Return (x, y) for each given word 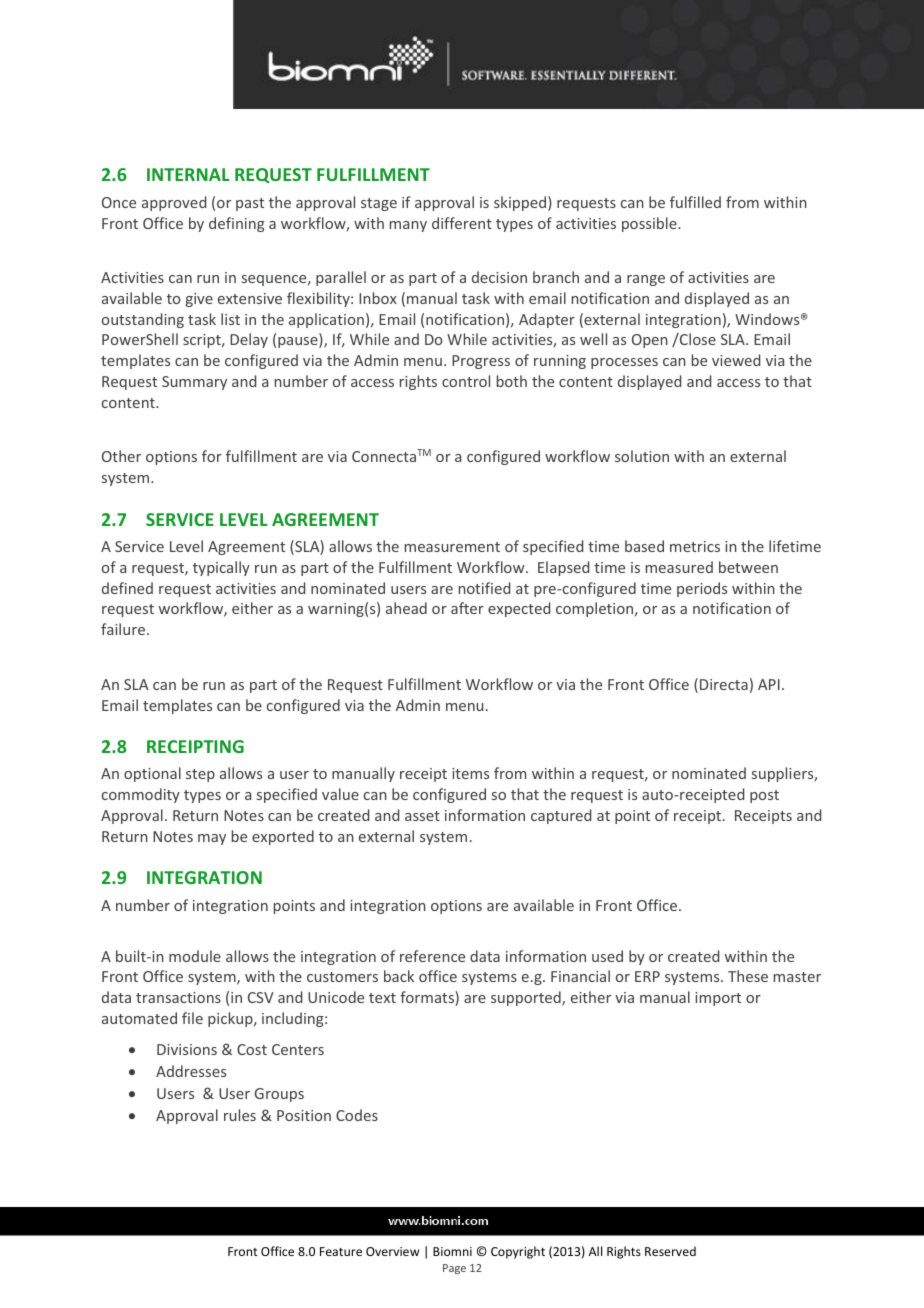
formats (428, 998)
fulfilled (695, 202)
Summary (194, 383)
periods (702, 589)
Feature (341, 1251)
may (212, 839)
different (462, 223)
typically (221, 568)
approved (174, 203)
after (467, 608)
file (192, 1018)
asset (422, 816)
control (466, 381)
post (764, 796)
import (718, 999)
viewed (736, 360)
